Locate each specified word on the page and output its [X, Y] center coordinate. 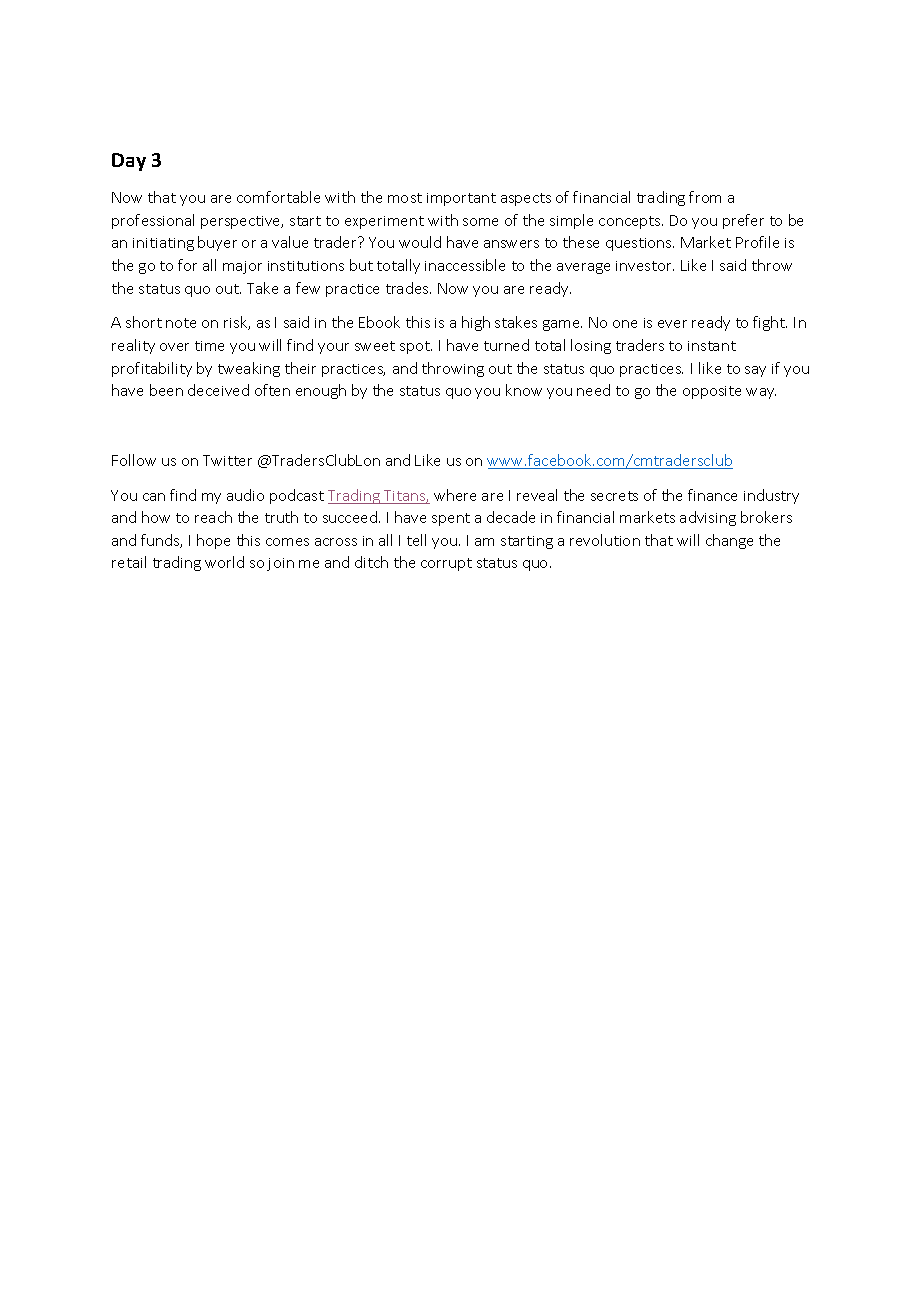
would [420, 242]
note [181, 323]
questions [640, 244]
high [476, 323]
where [455, 495]
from [705, 197]
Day [129, 162]
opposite [712, 392]
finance [712, 495]
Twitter [227, 460]
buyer [217, 243]
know [524, 390]
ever [672, 324]
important [461, 199]
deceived [218, 390]
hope [213, 541]
